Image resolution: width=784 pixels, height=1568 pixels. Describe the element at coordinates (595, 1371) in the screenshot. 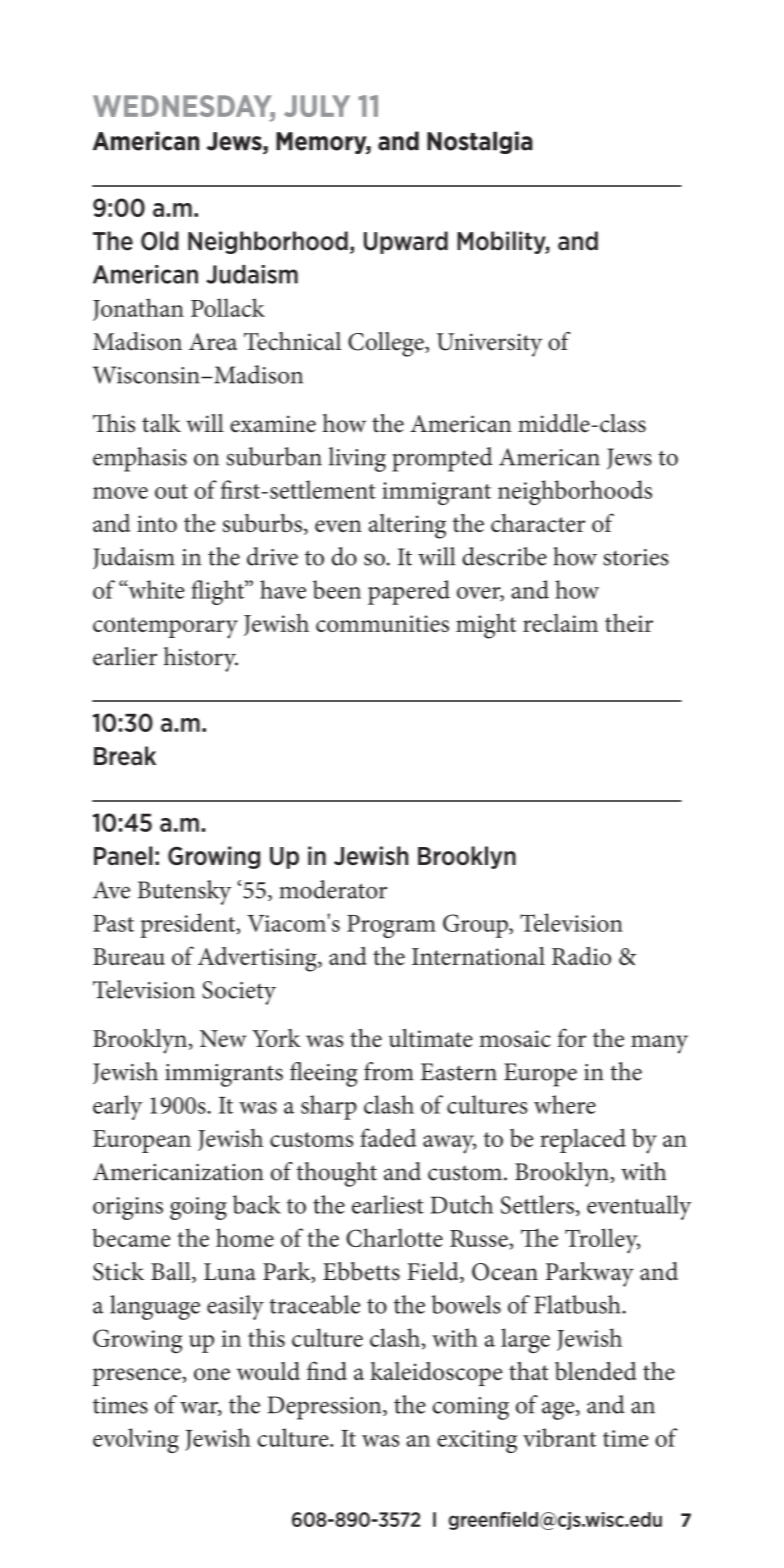

I see `blended` at that location.
